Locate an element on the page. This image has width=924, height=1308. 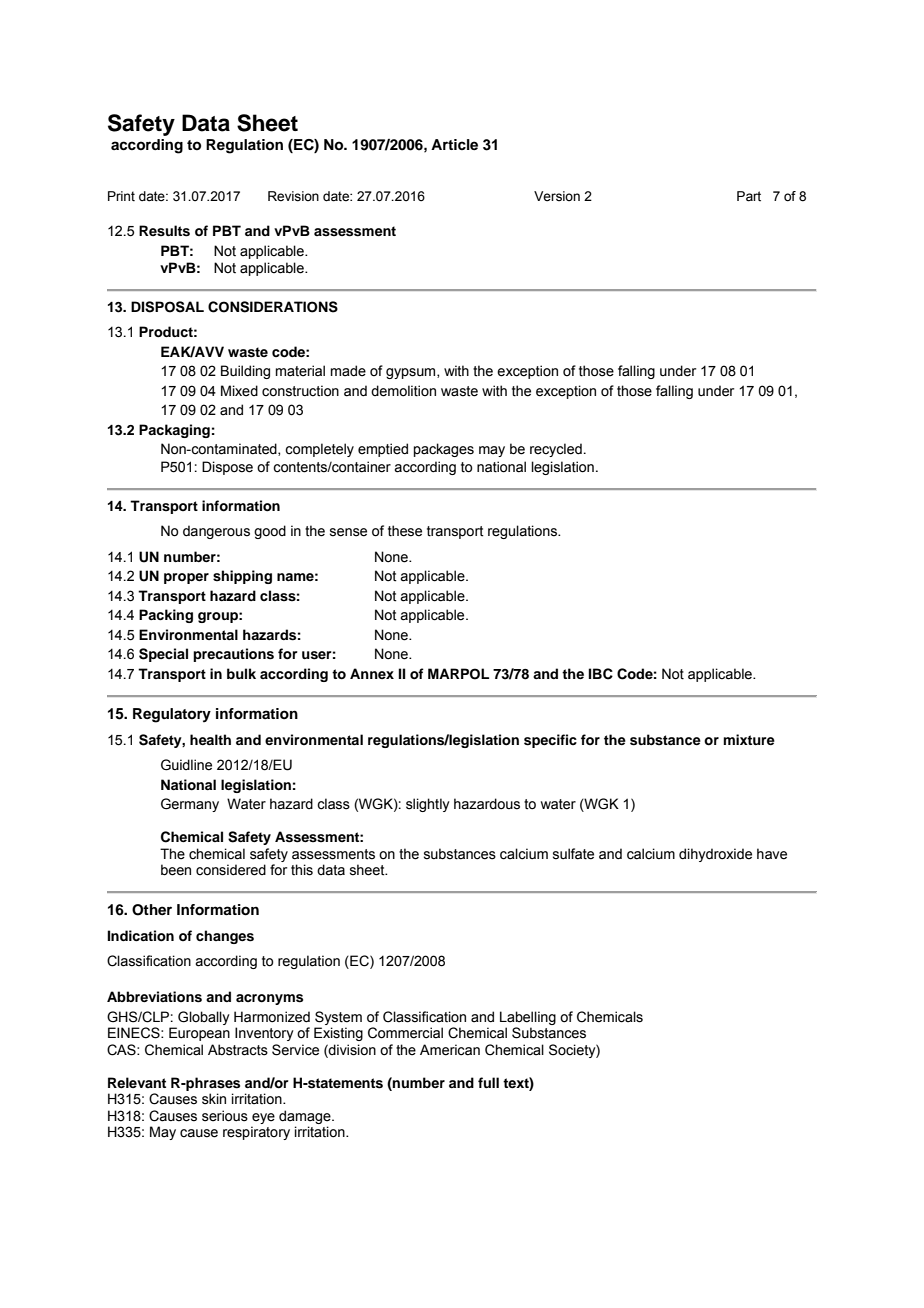
IBC is located at coordinates (600, 674).
